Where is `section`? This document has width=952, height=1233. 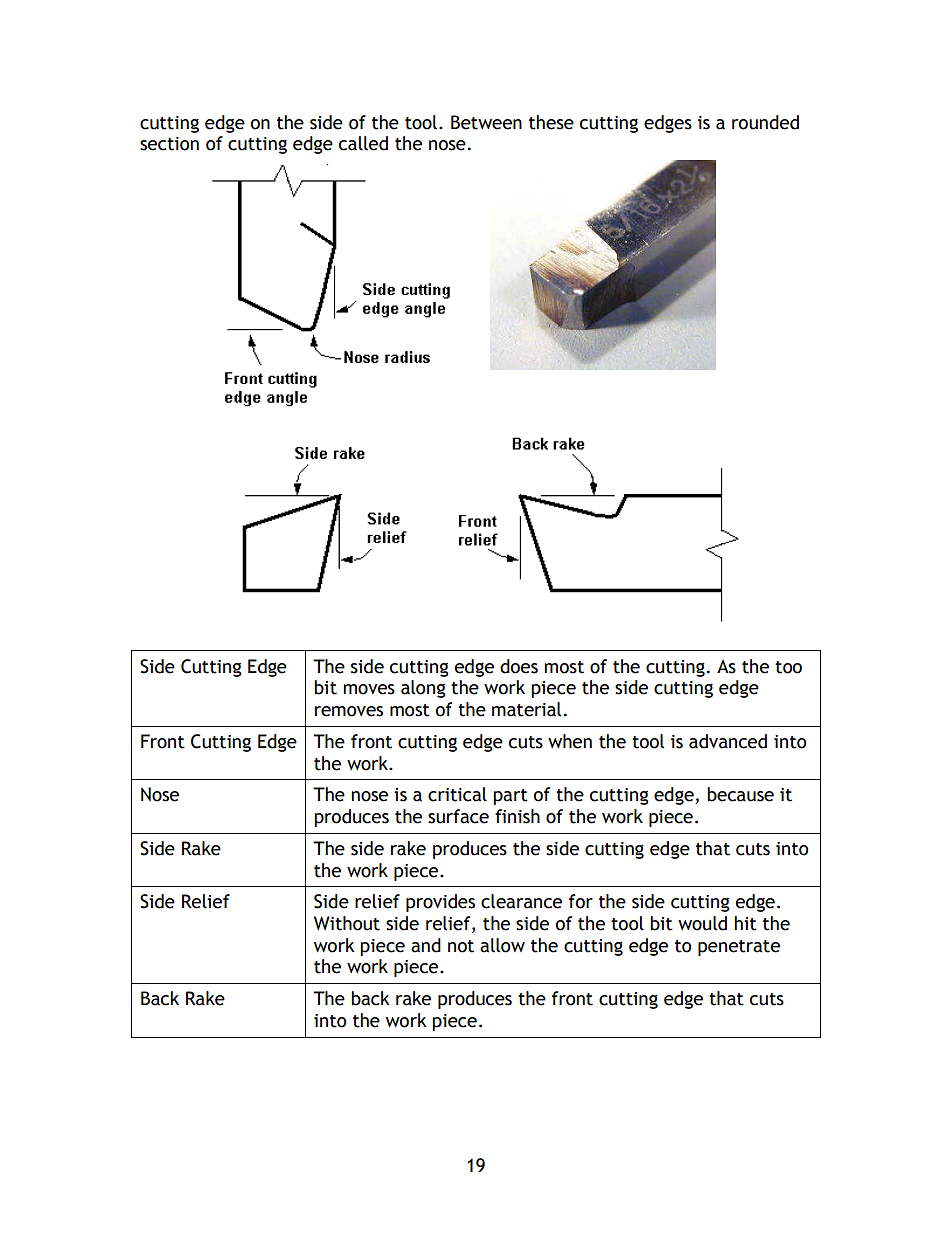
section is located at coordinates (169, 144).
